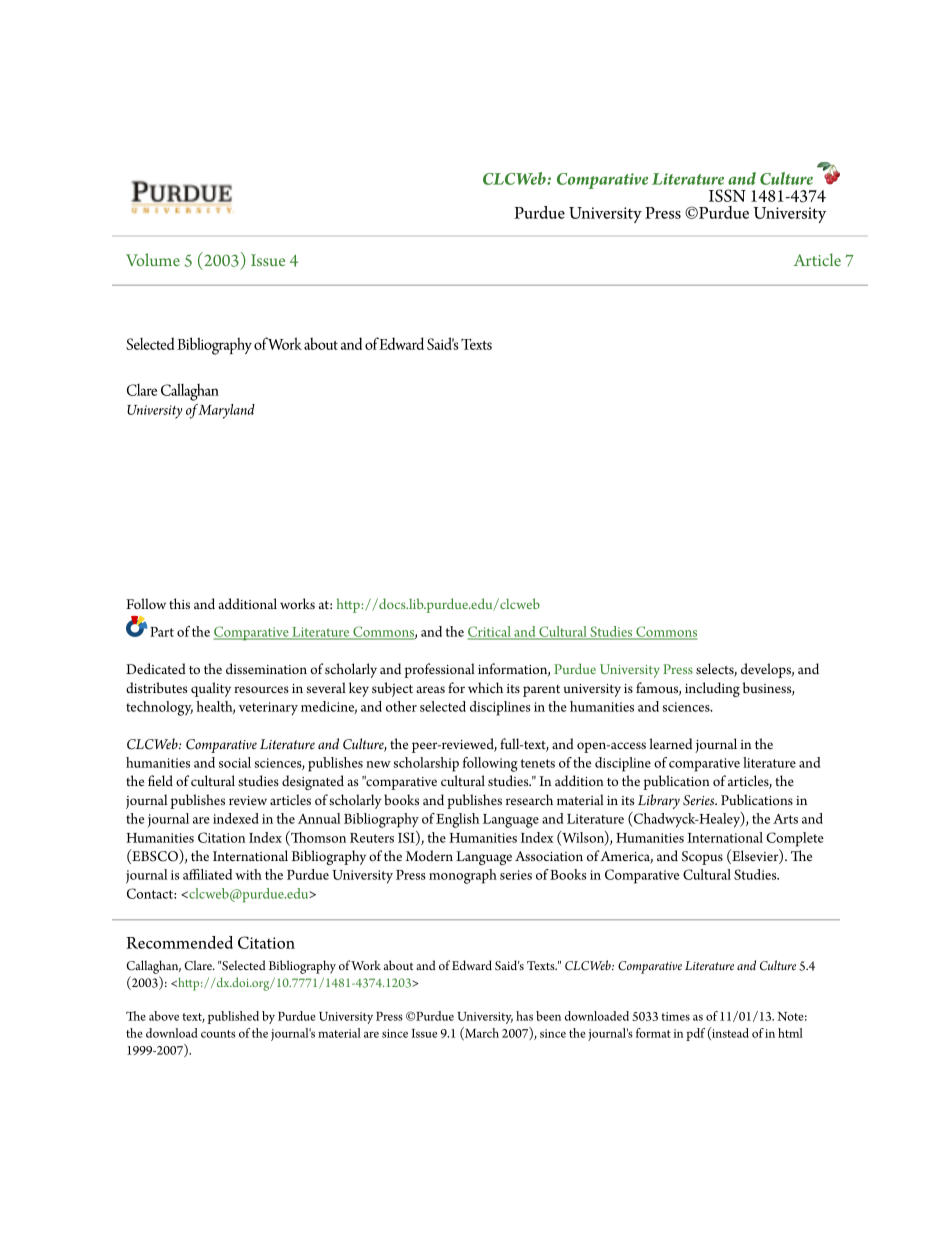 The image size is (952, 1233). What do you see at coordinates (675, 1016) in the document?
I see `times` at bounding box center [675, 1016].
